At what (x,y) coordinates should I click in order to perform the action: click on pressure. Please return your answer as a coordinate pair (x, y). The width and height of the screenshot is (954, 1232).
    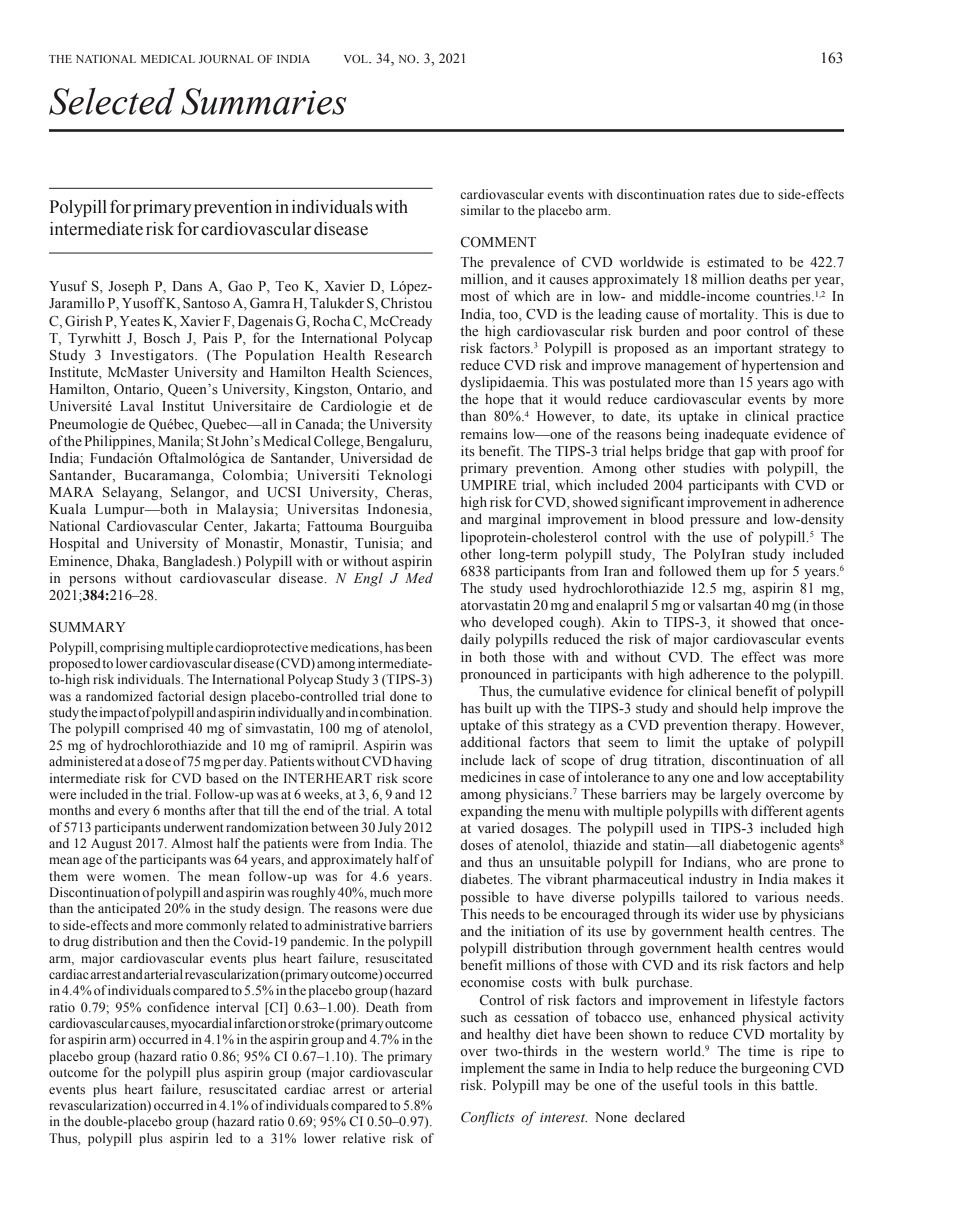
    Looking at the image, I should click on (715, 522).
